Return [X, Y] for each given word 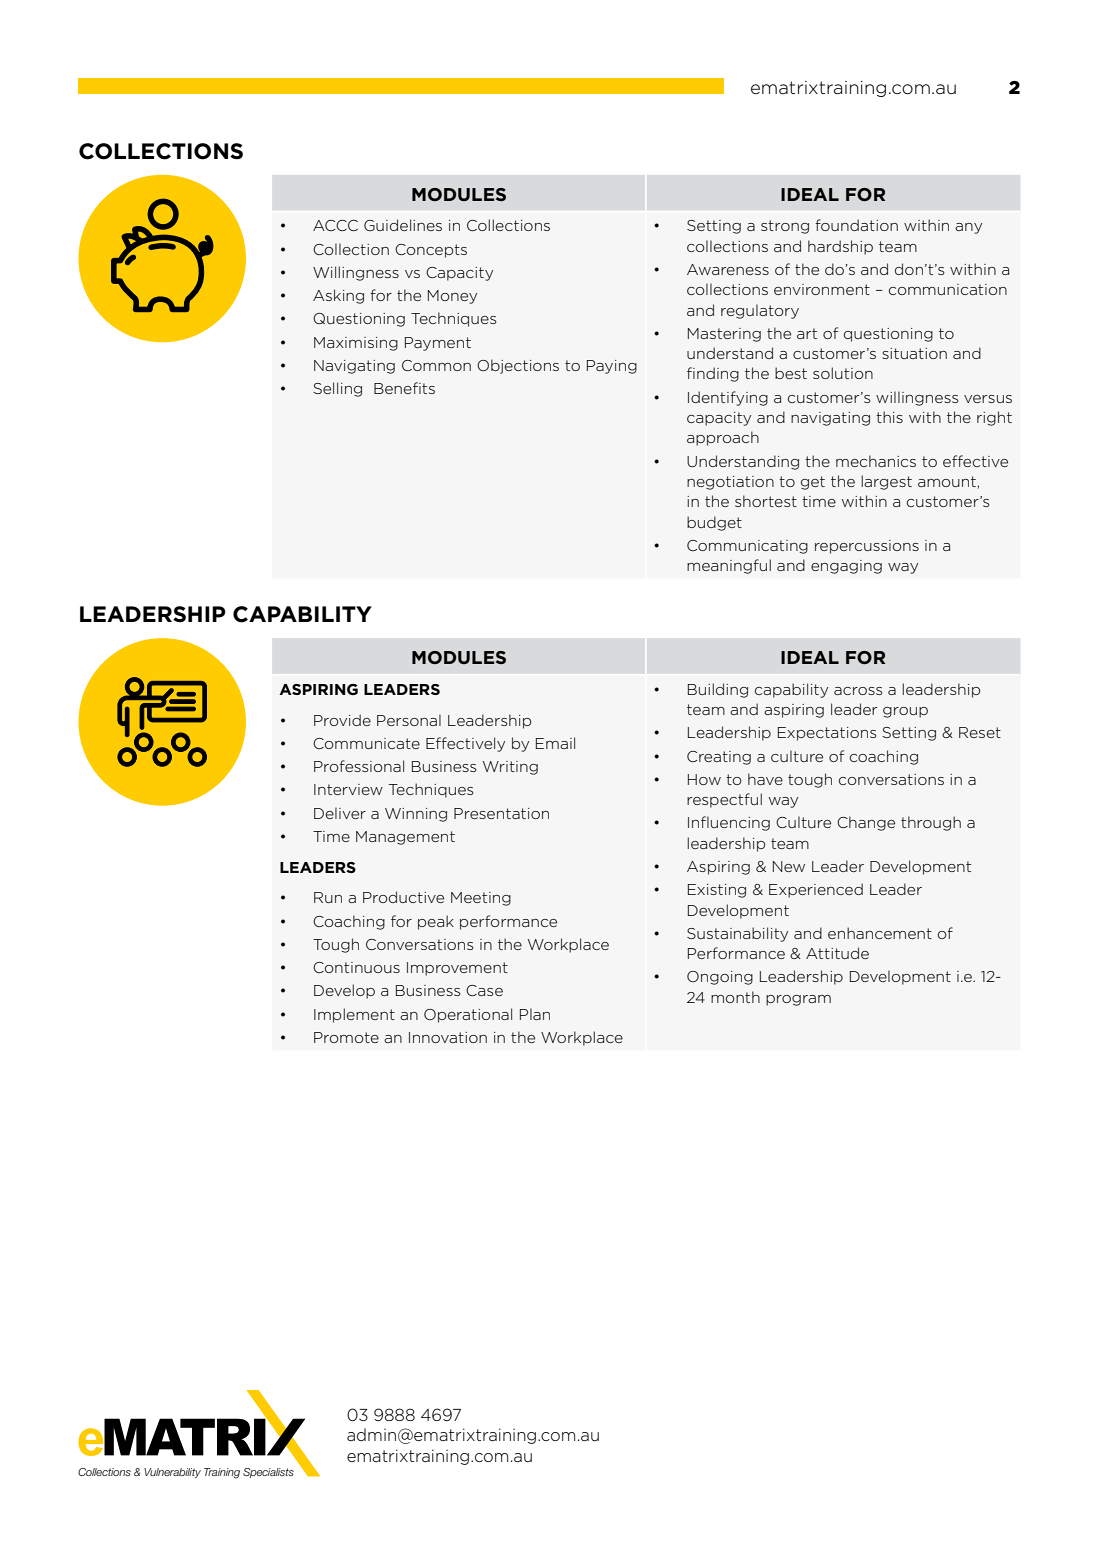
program [798, 1000]
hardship [840, 247]
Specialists [268, 1473]
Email [555, 743]
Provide [342, 720]
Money [452, 297]
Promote [346, 1037]
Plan [535, 1014]
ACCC [335, 225]
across [858, 691]
